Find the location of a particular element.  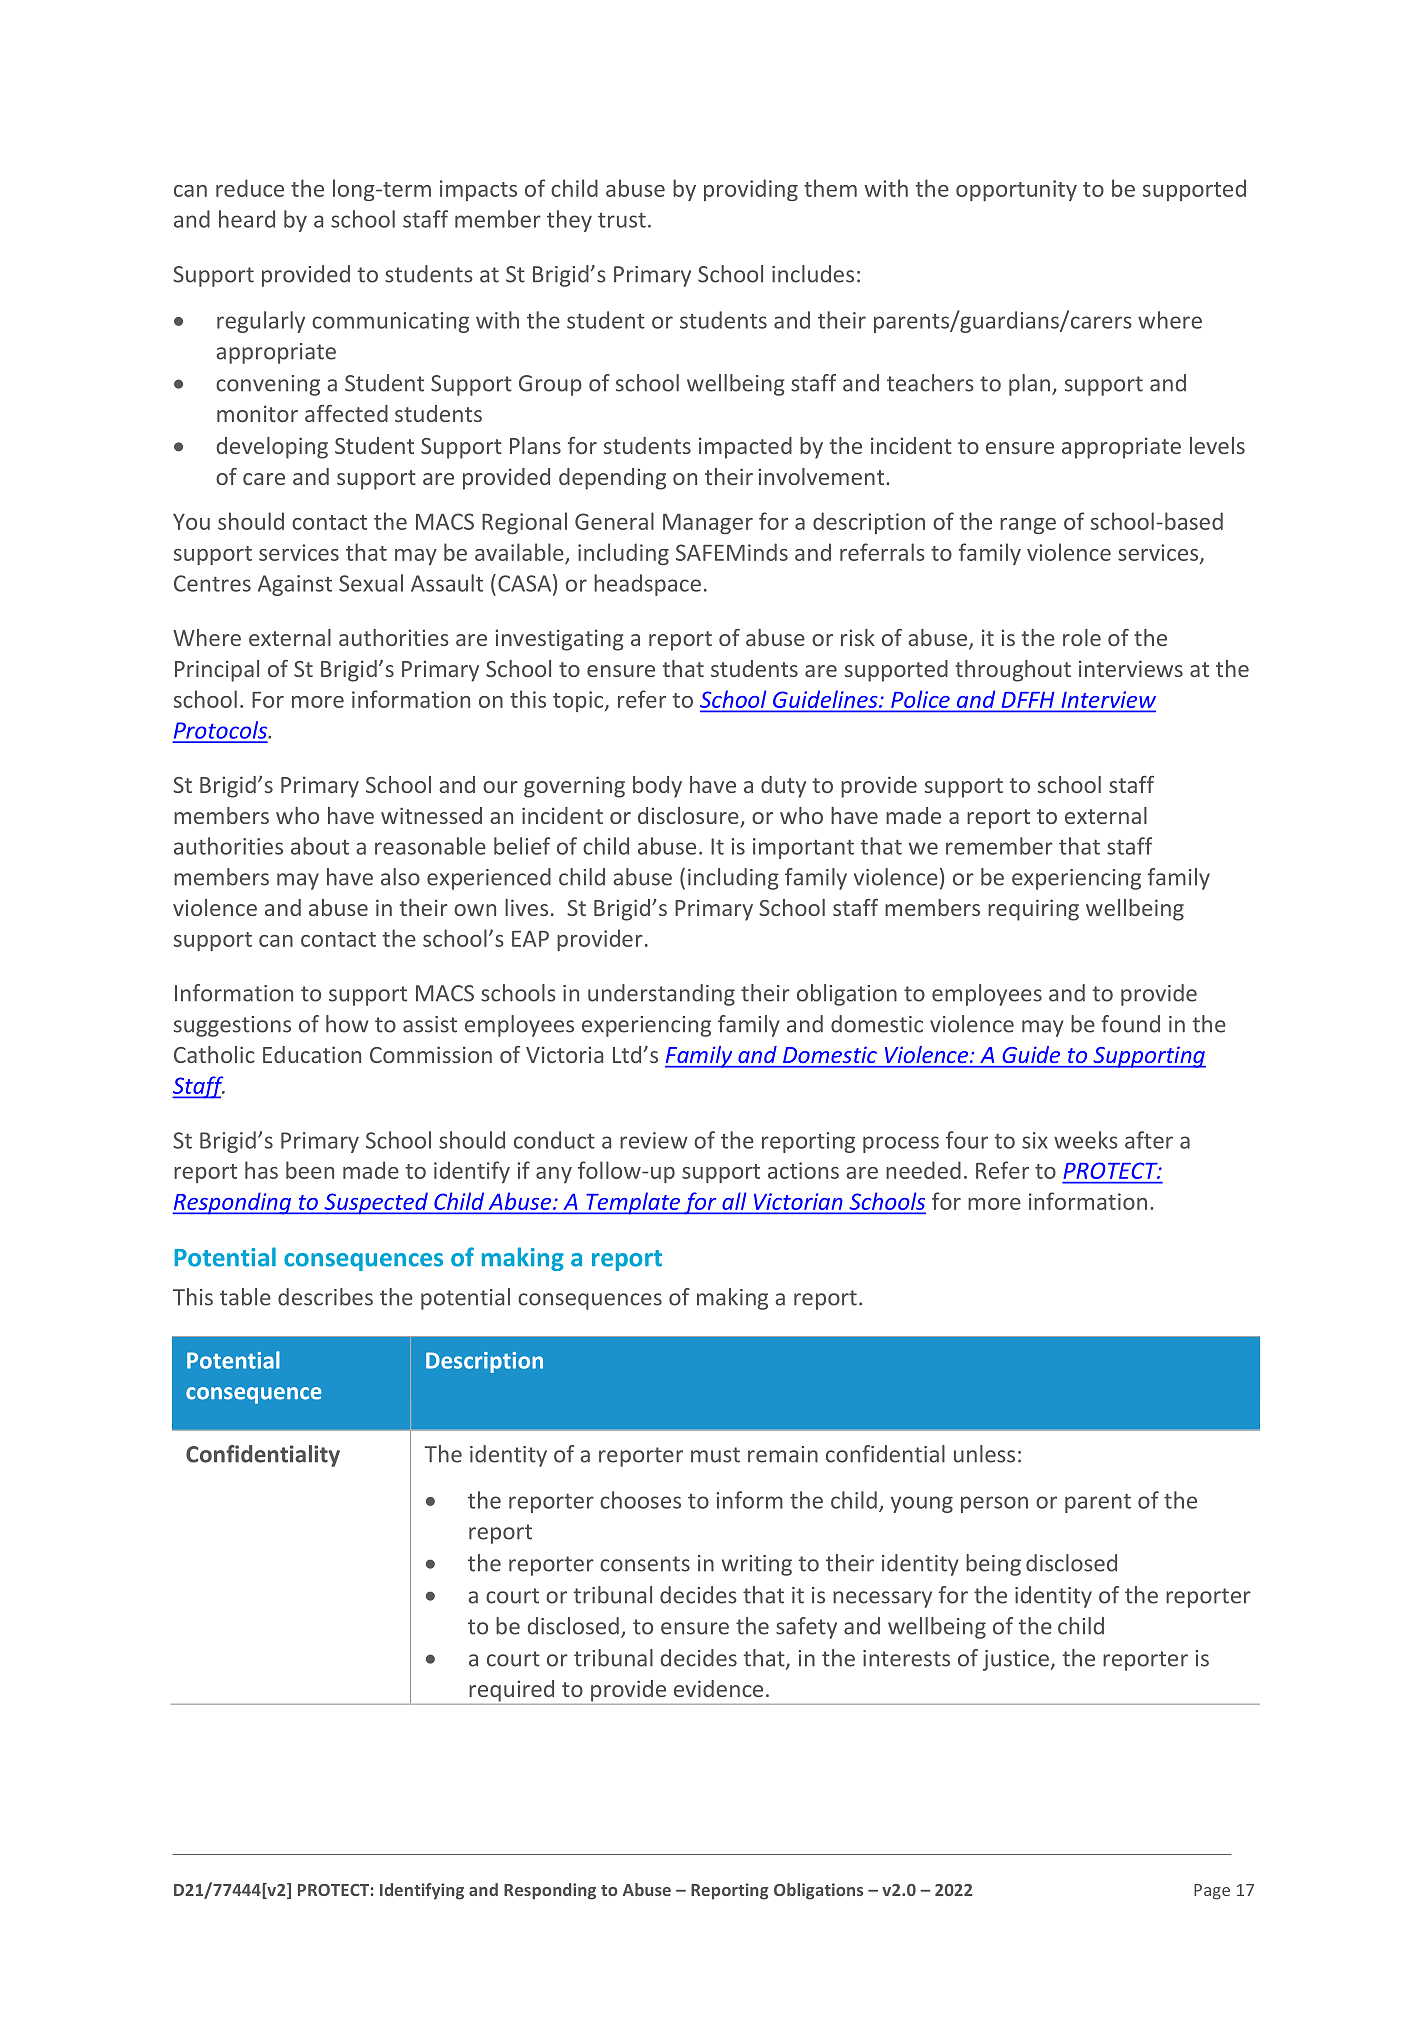

Page is located at coordinates (1212, 1892).
